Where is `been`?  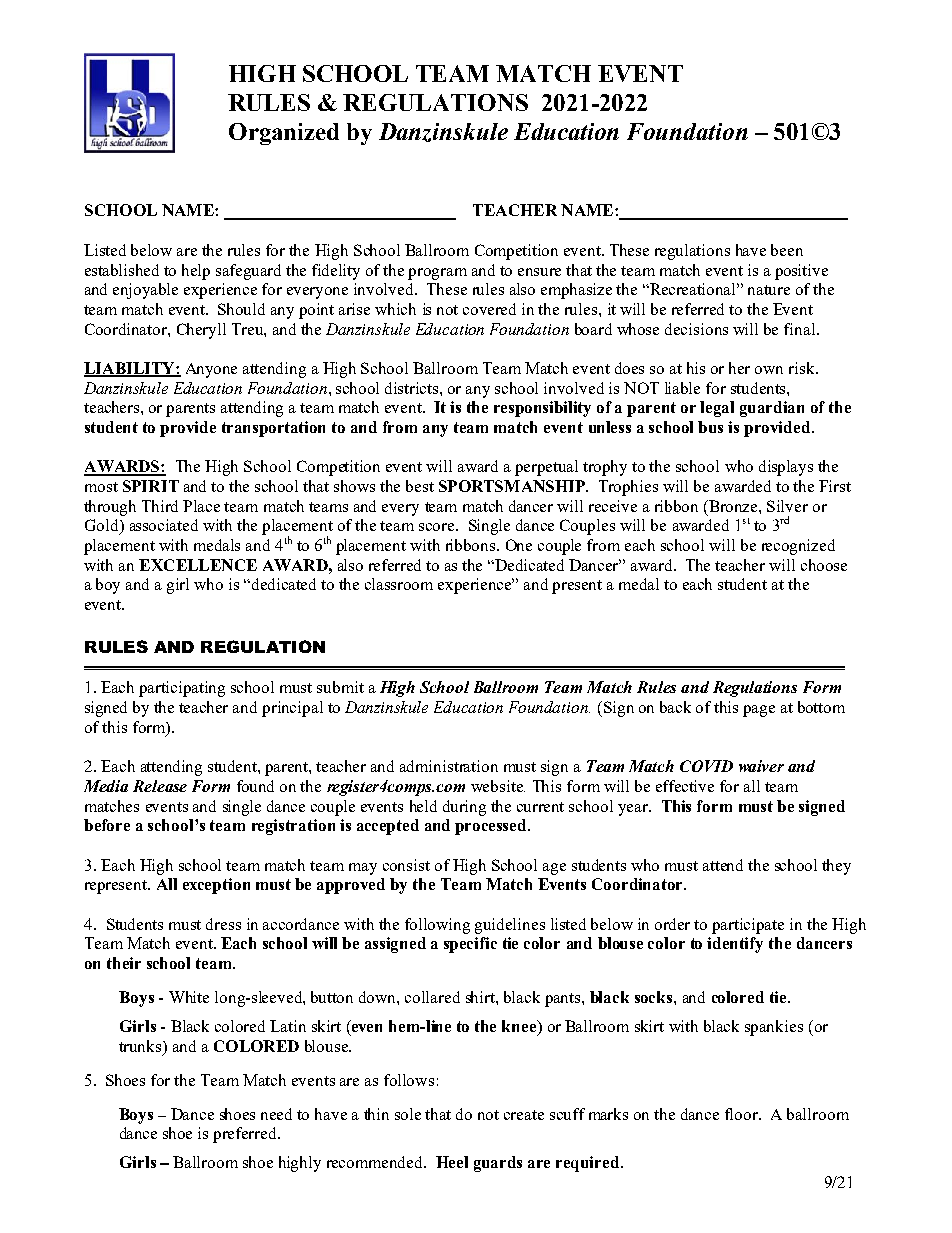 been is located at coordinates (787, 250).
